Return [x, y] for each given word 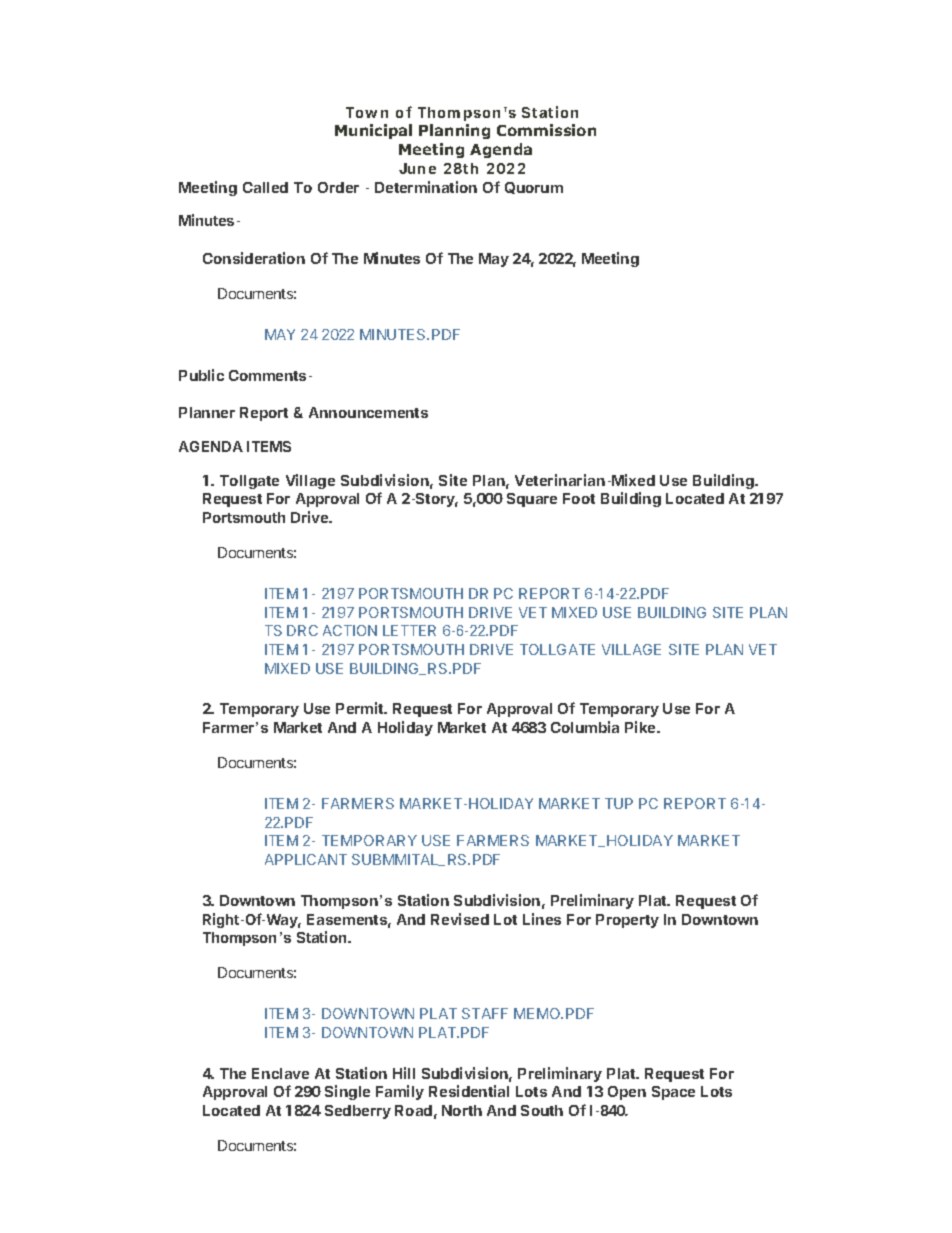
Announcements [368, 412]
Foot [579, 498]
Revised [460, 919]
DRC [302, 630]
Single [347, 1092]
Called [265, 187]
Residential [469, 1091]
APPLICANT [306, 859]
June [417, 168]
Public [201, 375]
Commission [546, 130]
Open [627, 1093]
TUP [619, 803]
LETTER [409, 630]
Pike [641, 727]
